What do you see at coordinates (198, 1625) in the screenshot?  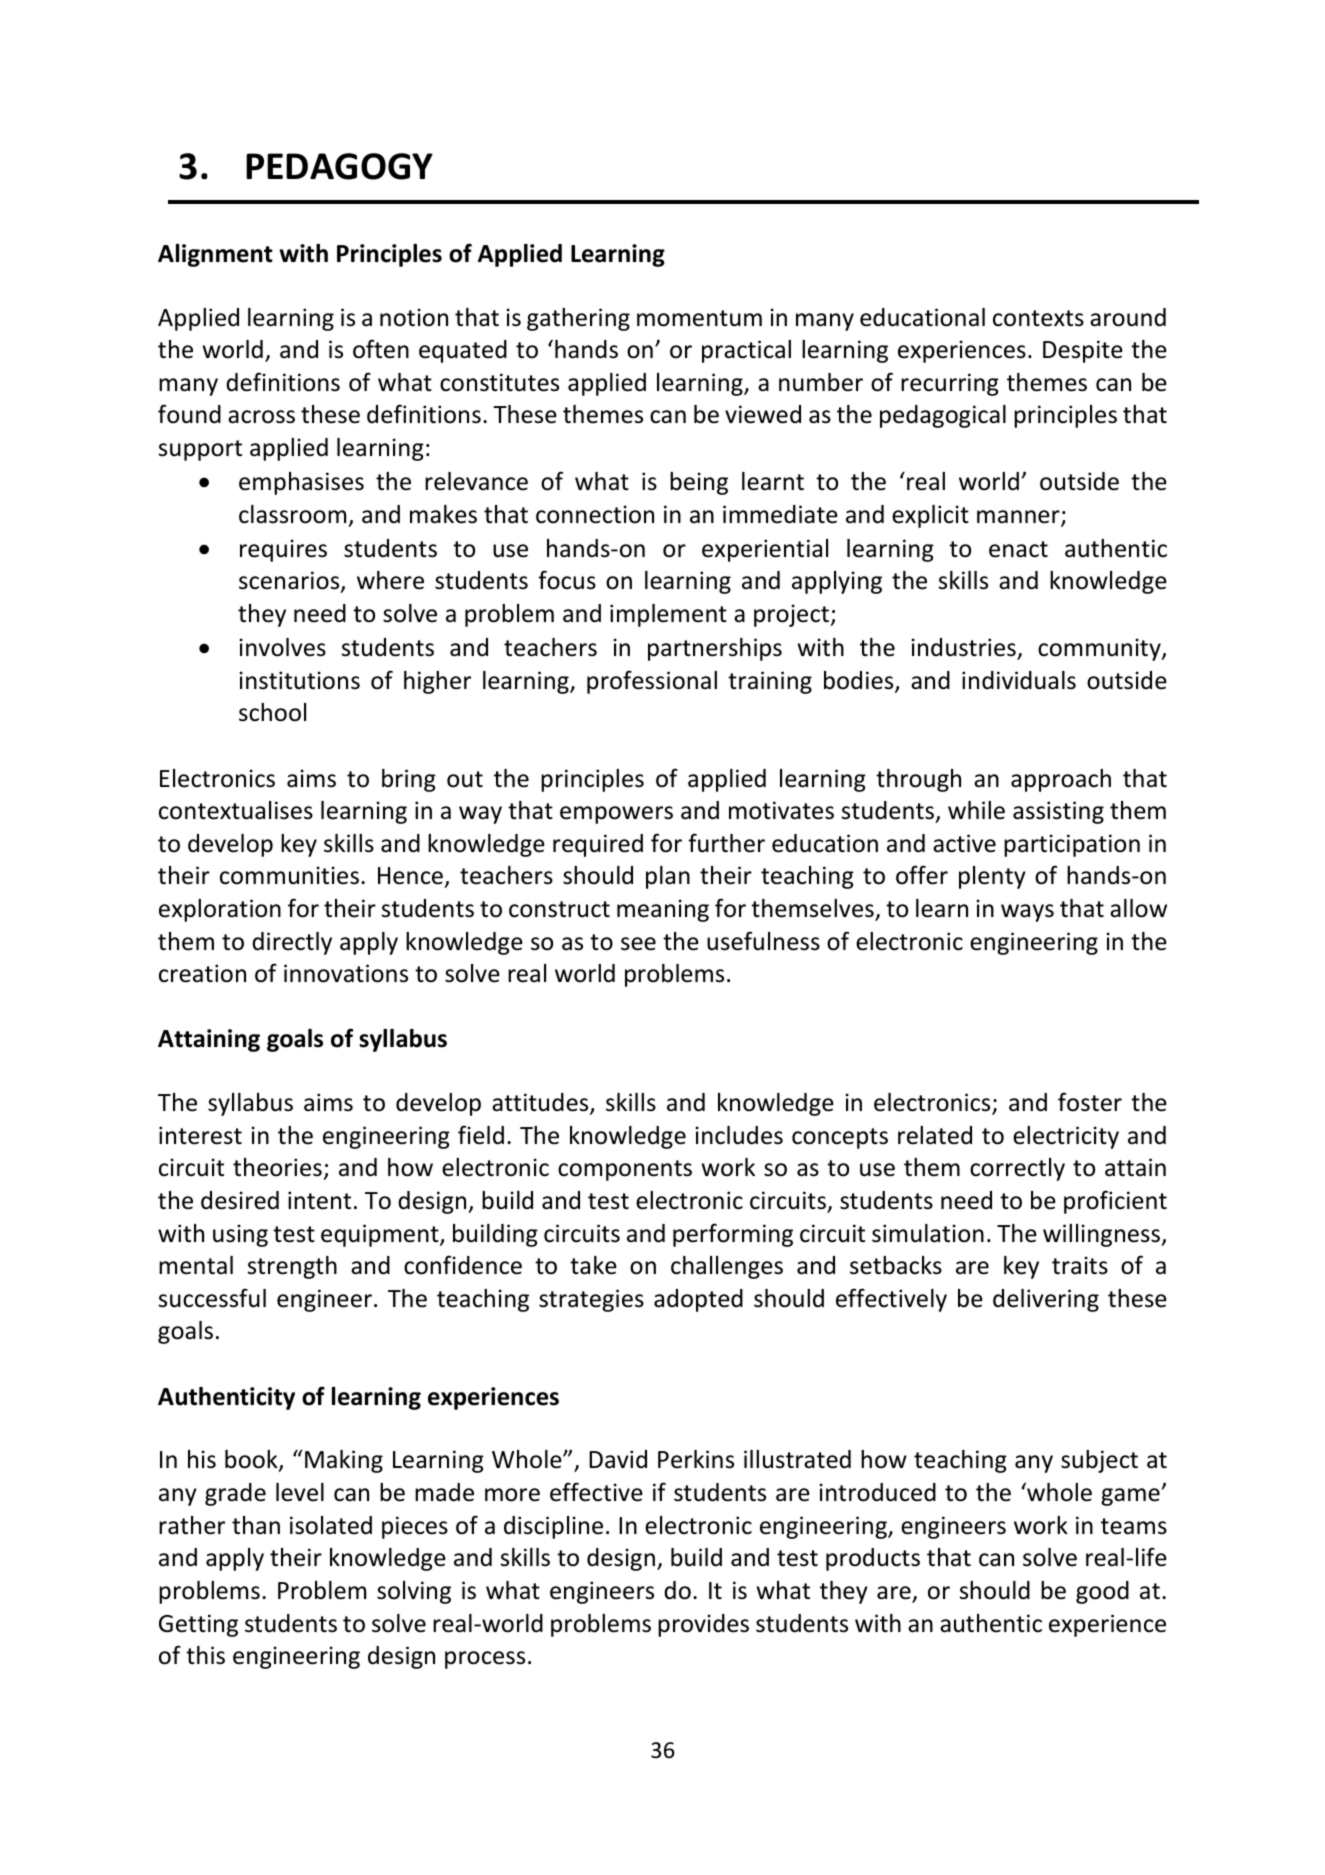 I see `Getting` at bounding box center [198, 1625].
